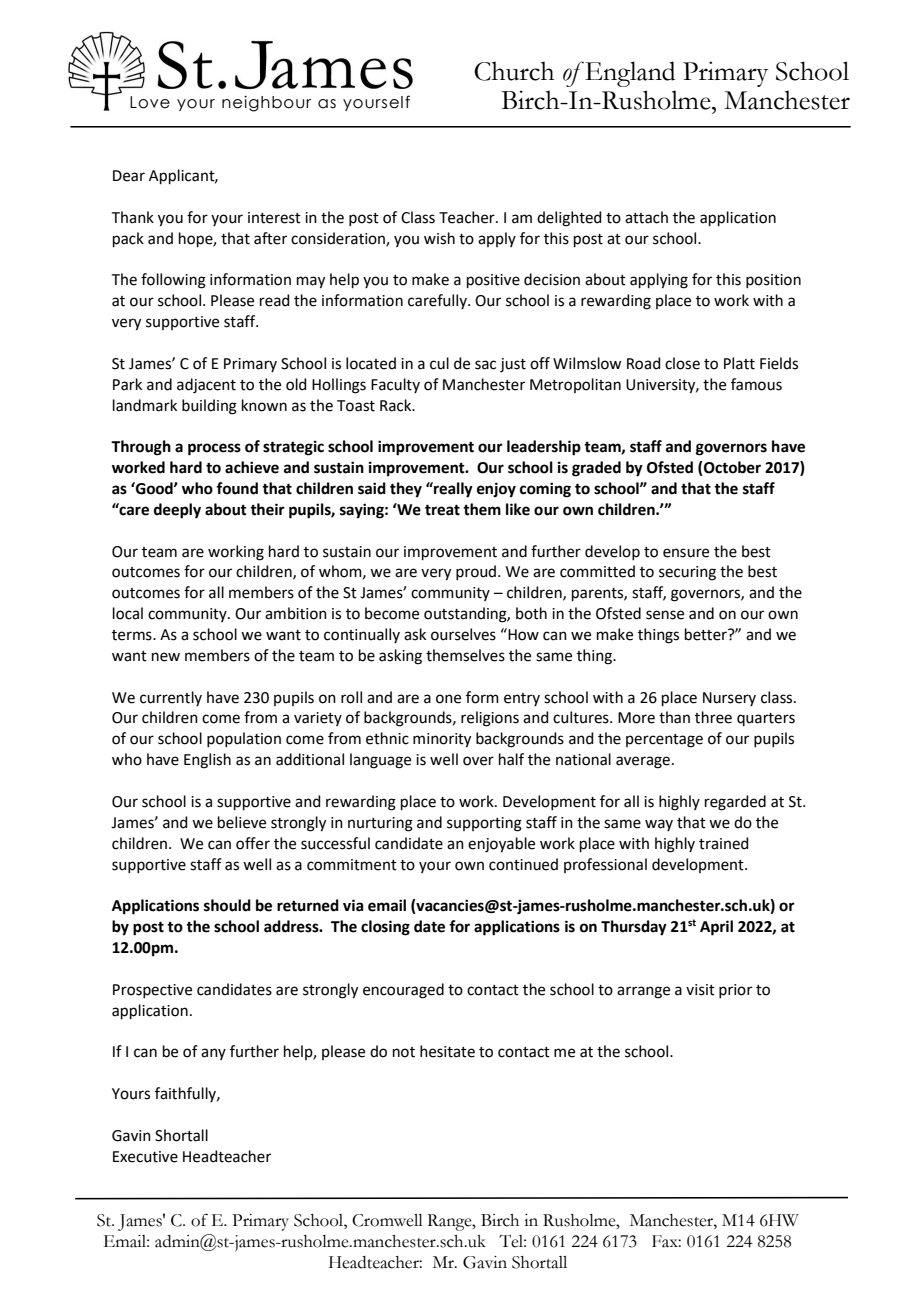  What do you see at coordinates (735, 803) in the page?
I see `regarded` at bounding box center [735, 803].
